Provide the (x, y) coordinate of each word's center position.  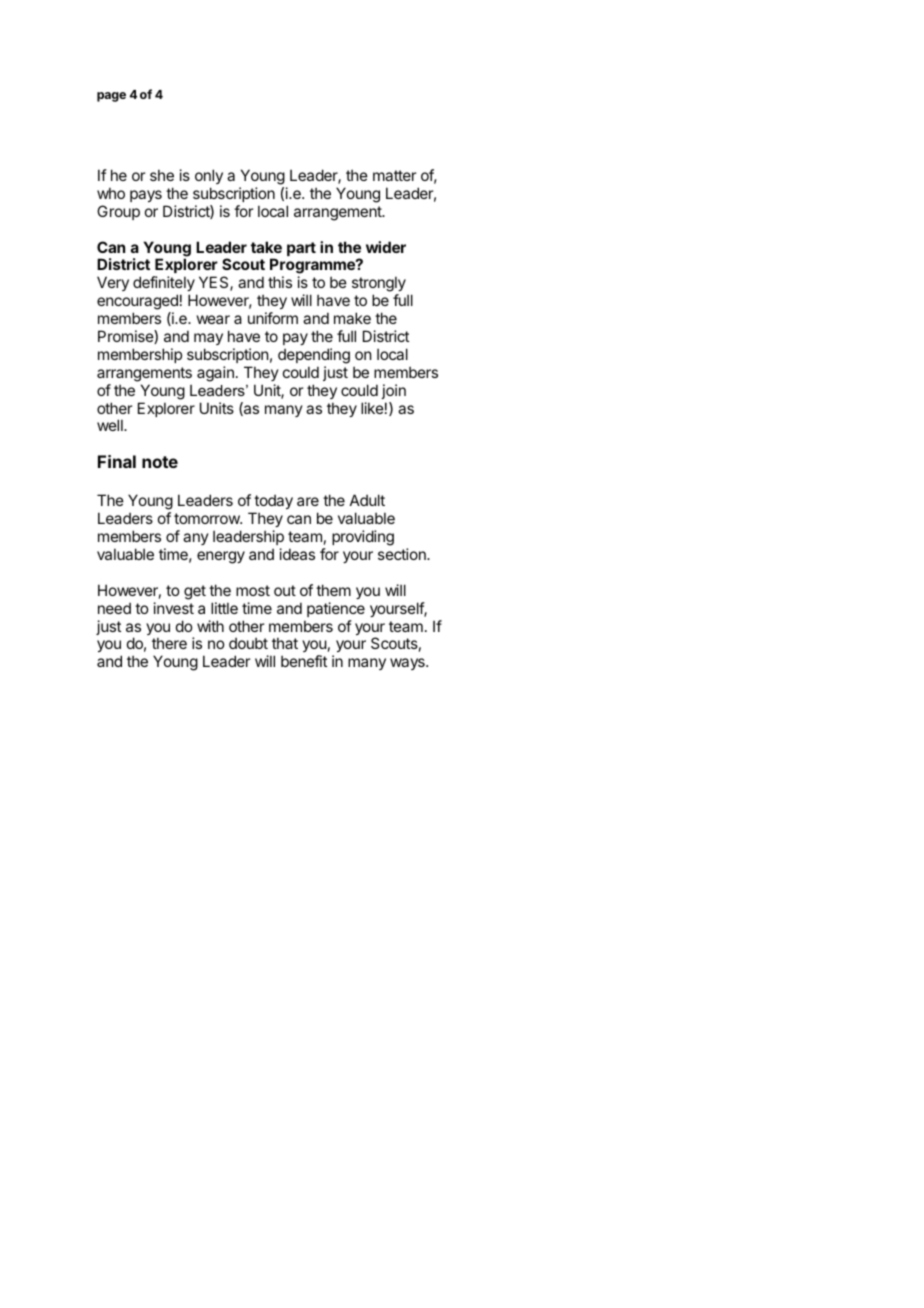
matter (394, 175)
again (215, 374)
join (394, 391)
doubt (248, 643)
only (209, 178)
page (111, 97)
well (111, 425)
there (169, 643)
